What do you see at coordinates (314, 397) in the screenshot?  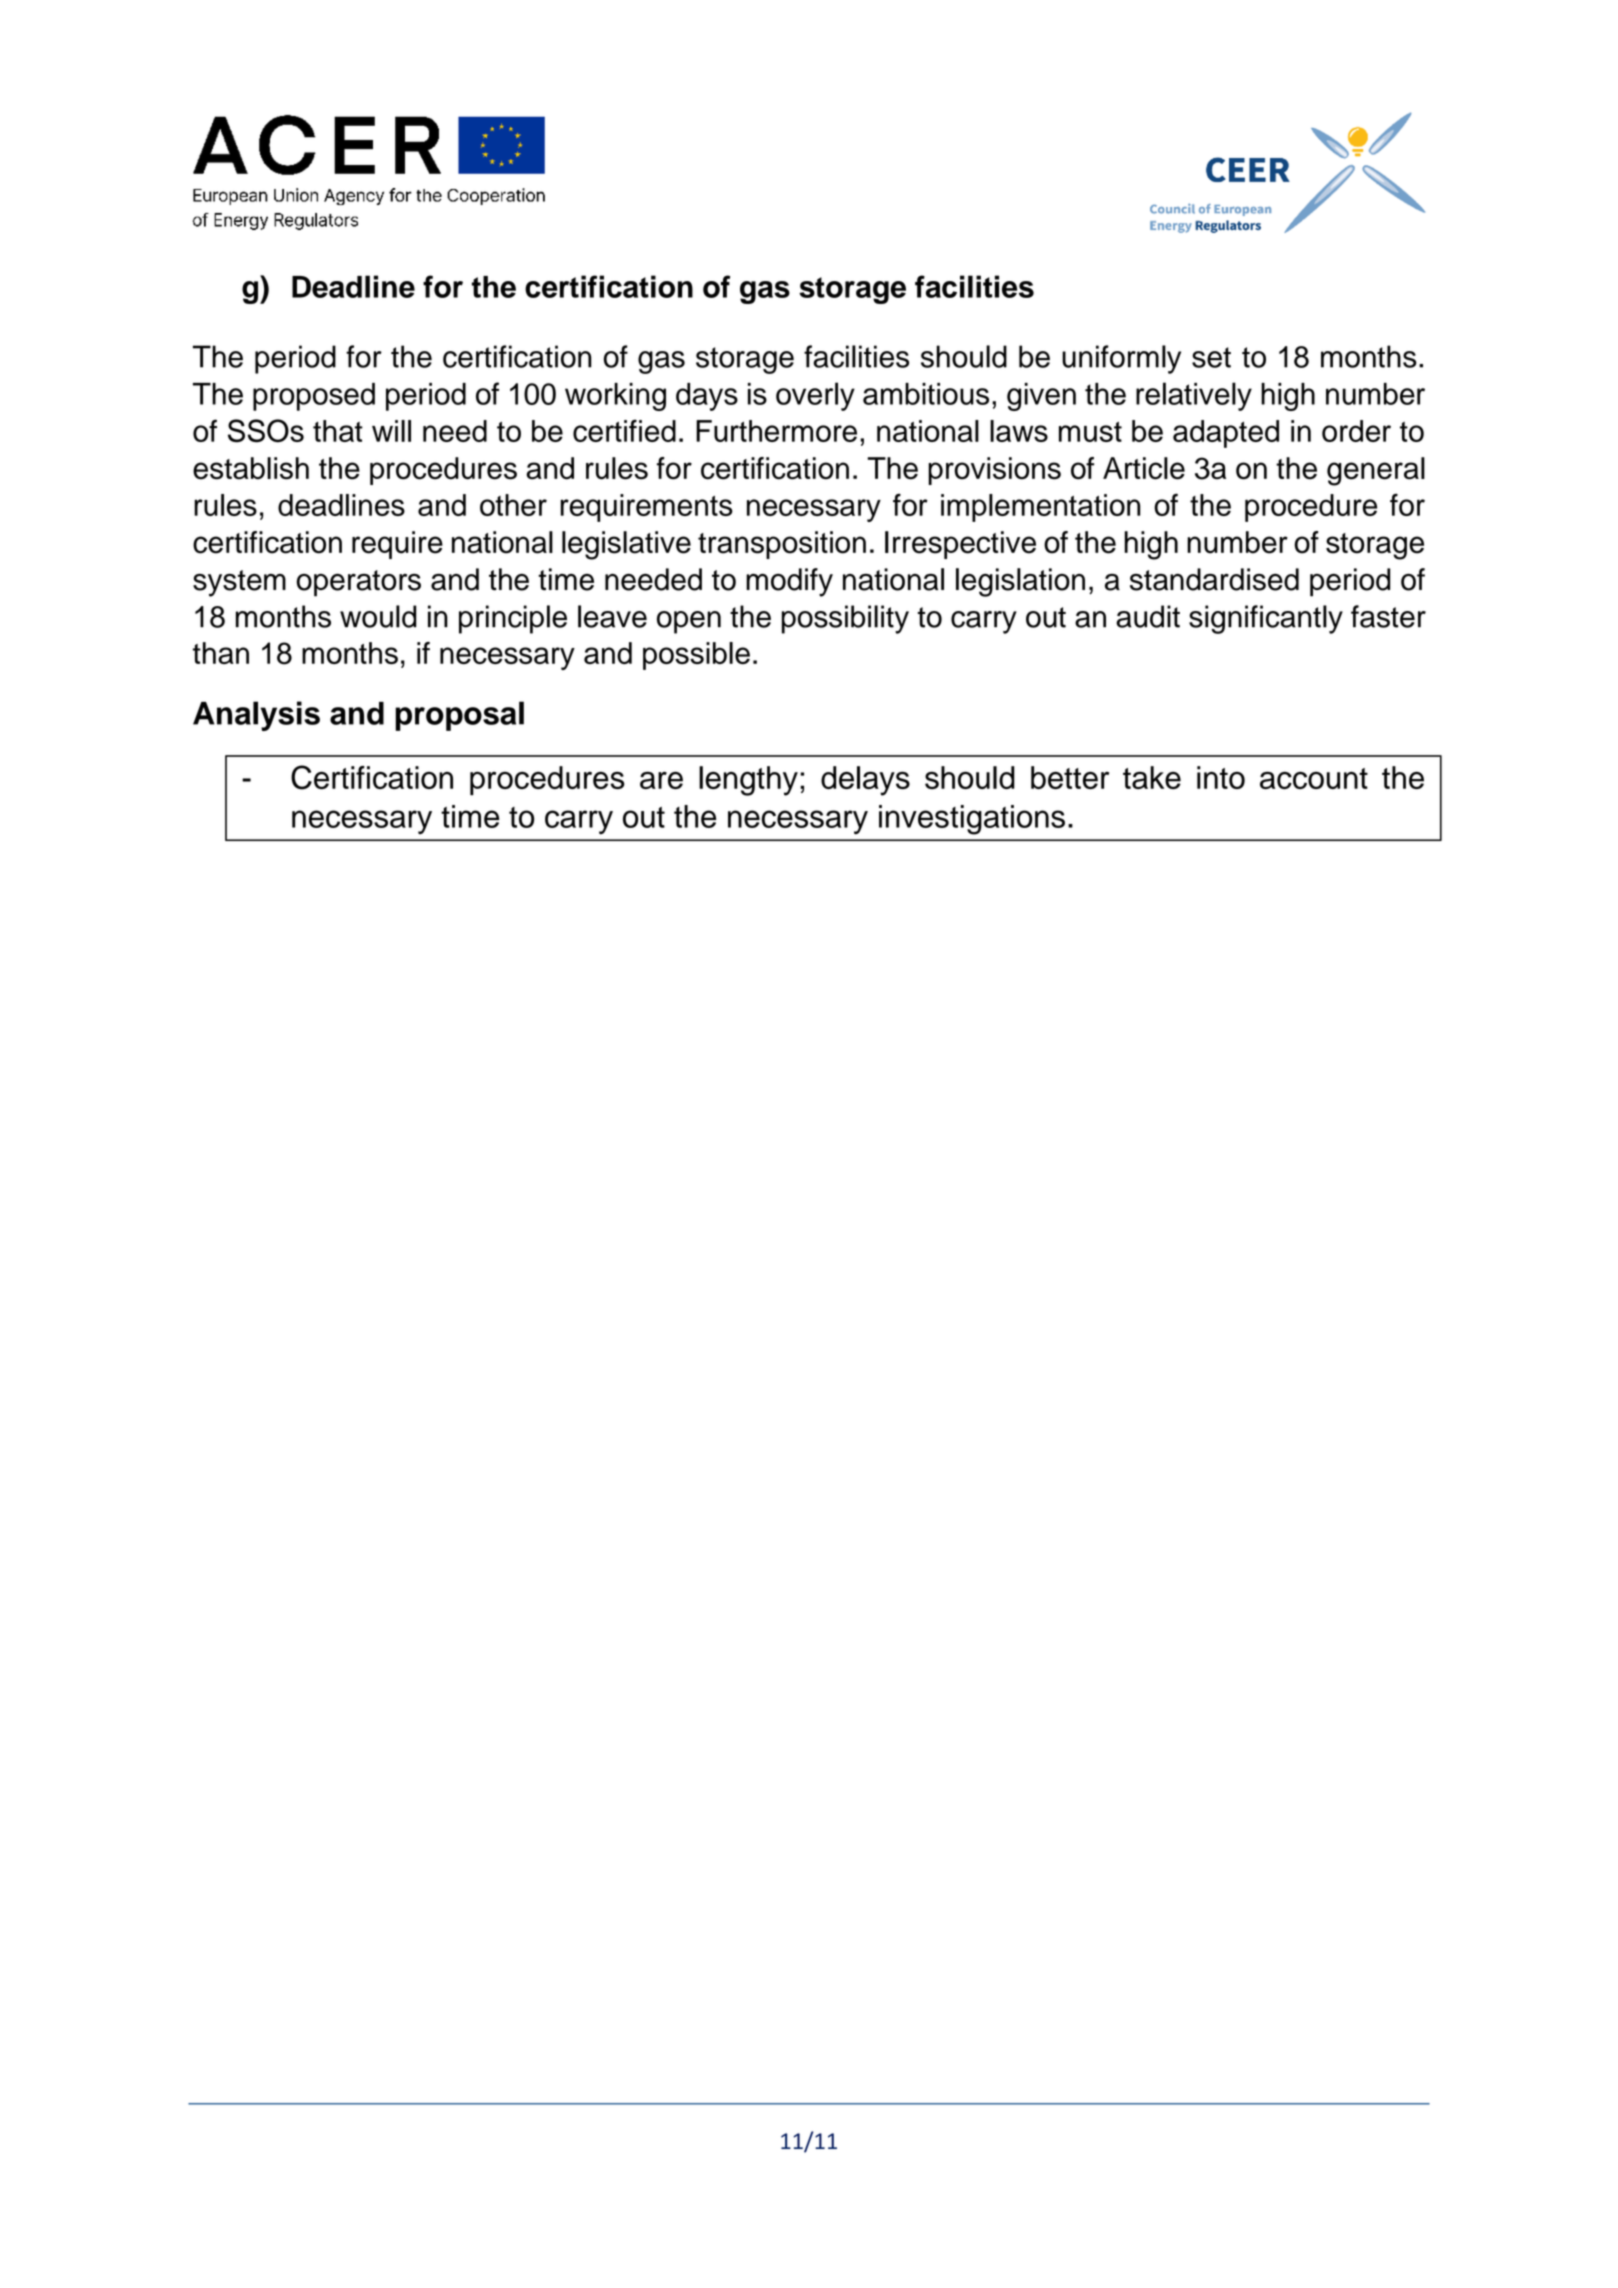 I see `proposed` at bounding box center [314, 397].
